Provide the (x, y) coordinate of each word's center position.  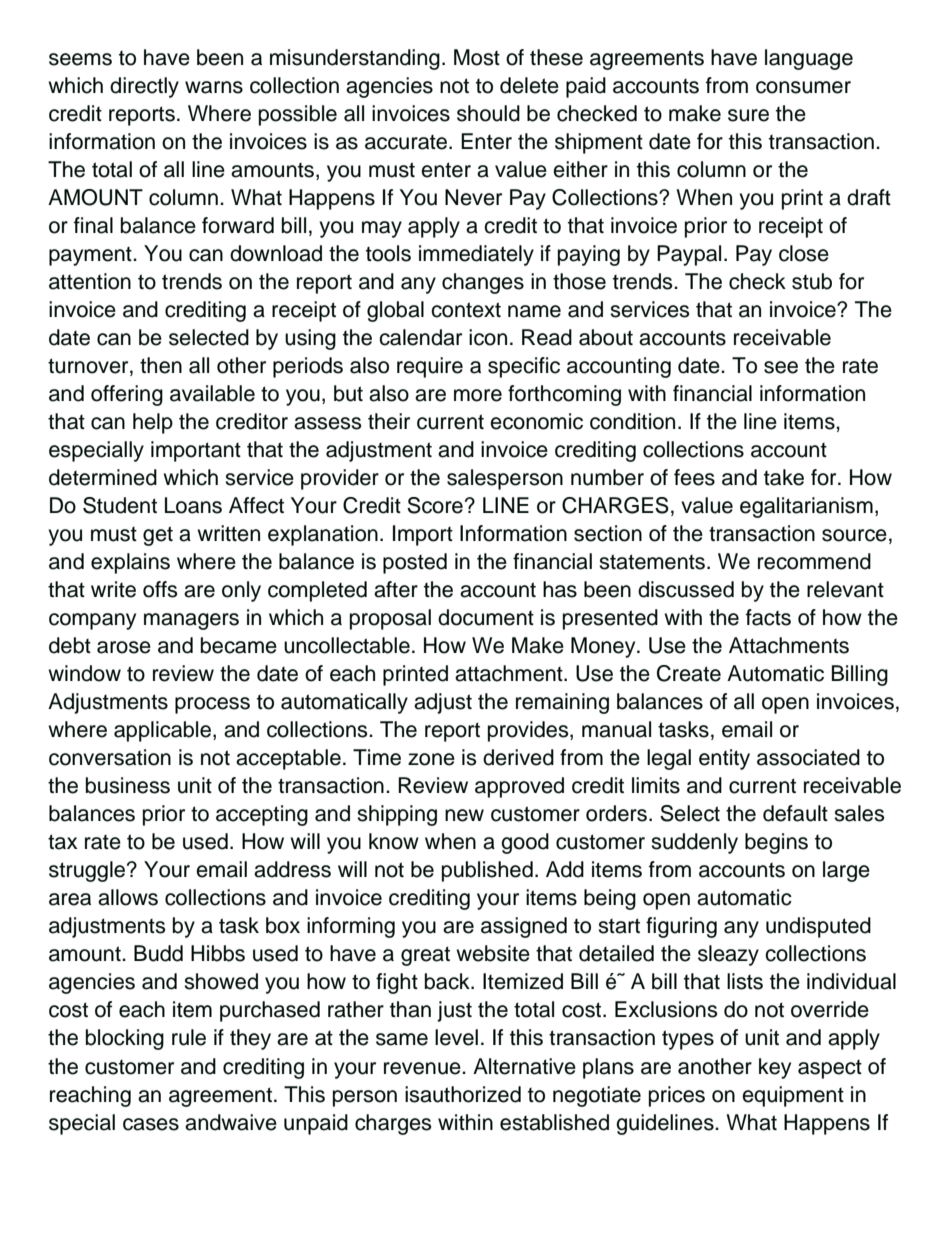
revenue (423, 1068)
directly (144, 87)
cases (151, 1124)
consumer (803, 87)
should (488, 113)
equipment (793, 1096)
